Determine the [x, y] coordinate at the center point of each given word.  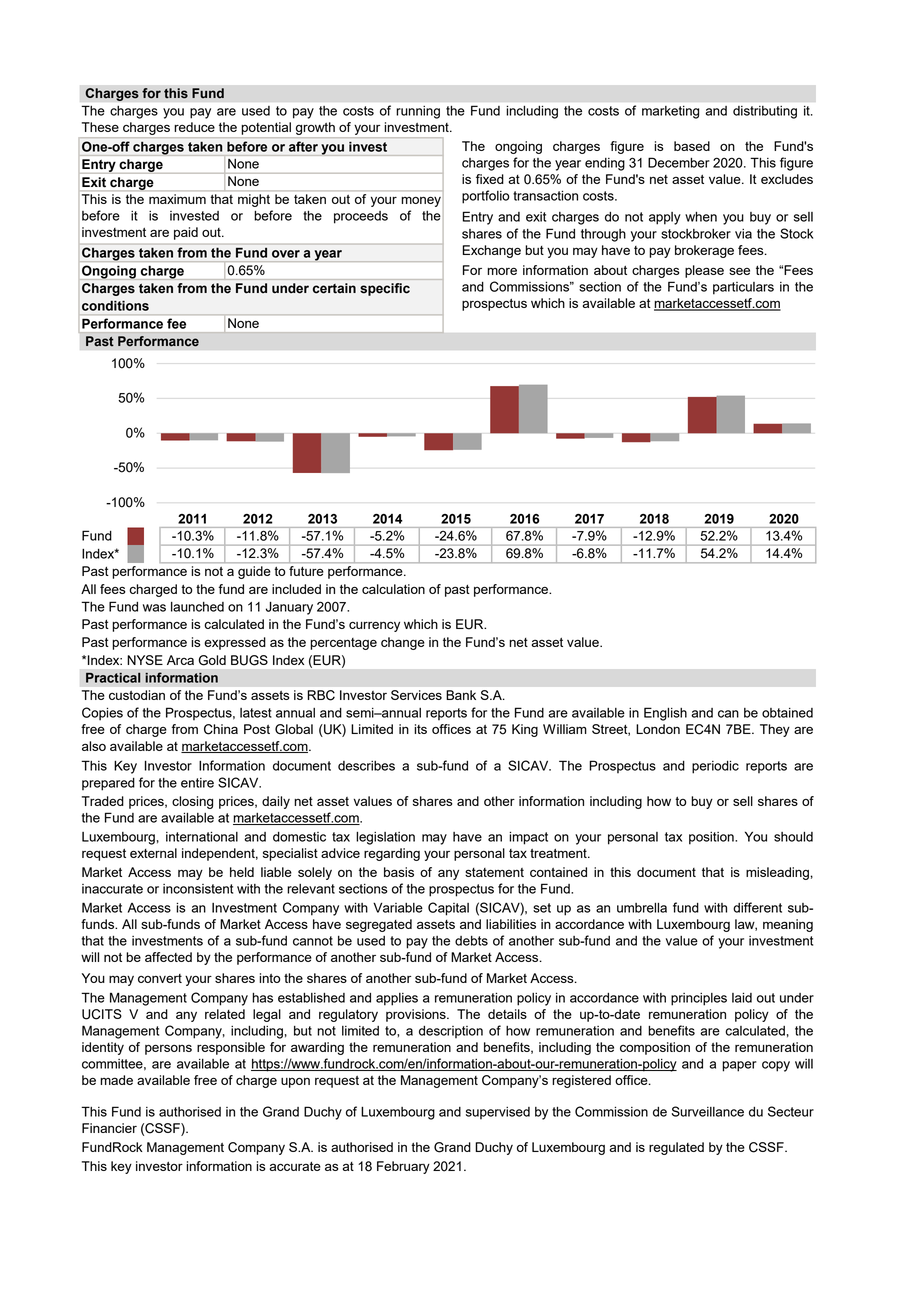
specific [385, 289]
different [757, 907]
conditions [115, 305]
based [692, 146]
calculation [393, 589]
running [418, 112]
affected [168, 957]
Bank [461, 695]
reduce [194, 127]
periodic [715, 767]
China [221, 729]
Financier [109, 1128]
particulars [743, 288]
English [665, 714]
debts [471, 941]
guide [254, 572]
